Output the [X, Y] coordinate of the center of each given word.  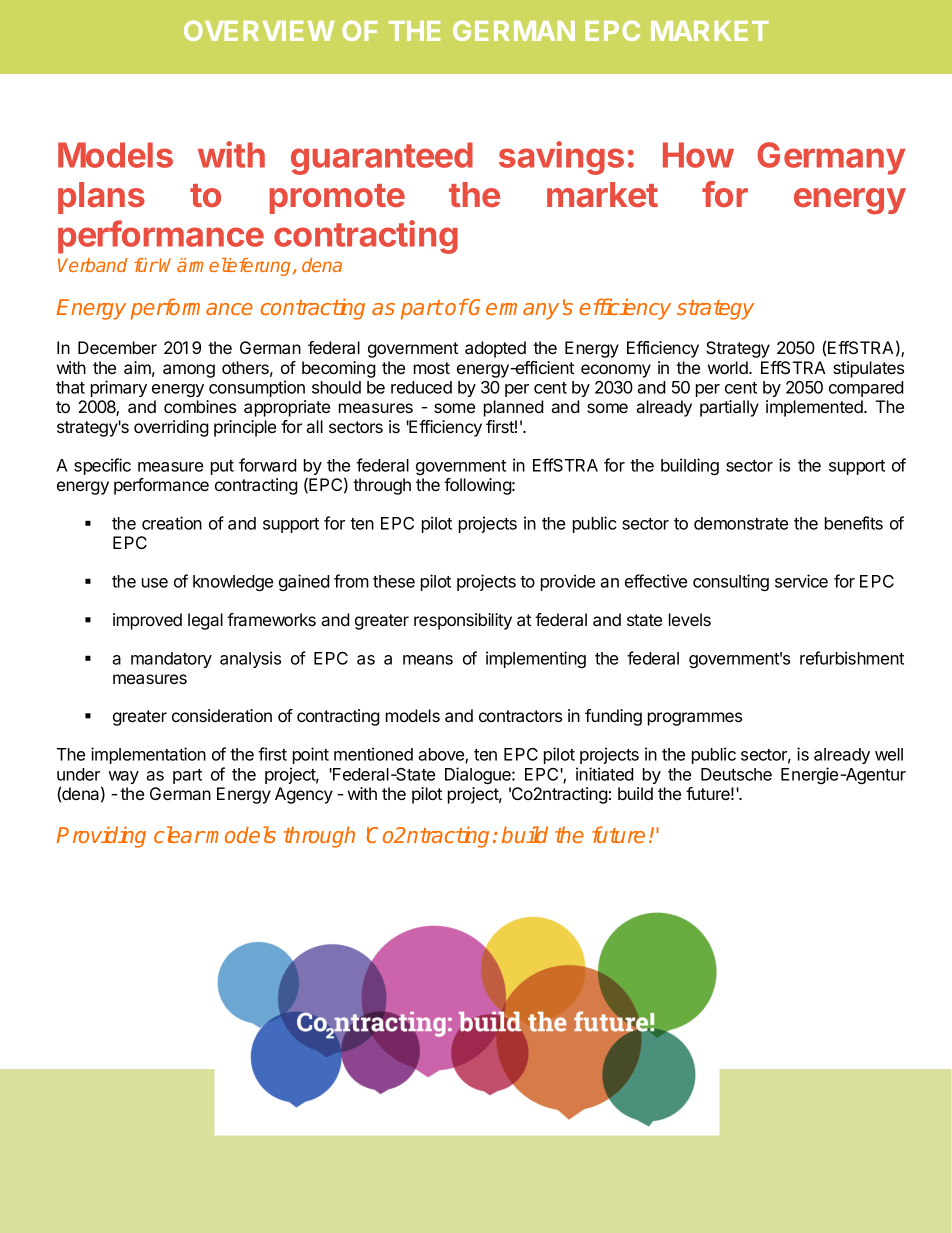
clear [179, 834]
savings [561, 158]
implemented [815, 408]
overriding [171, 428]
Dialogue [479, 775]
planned [514, 408]
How [698, 155]
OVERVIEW [259, 30]
